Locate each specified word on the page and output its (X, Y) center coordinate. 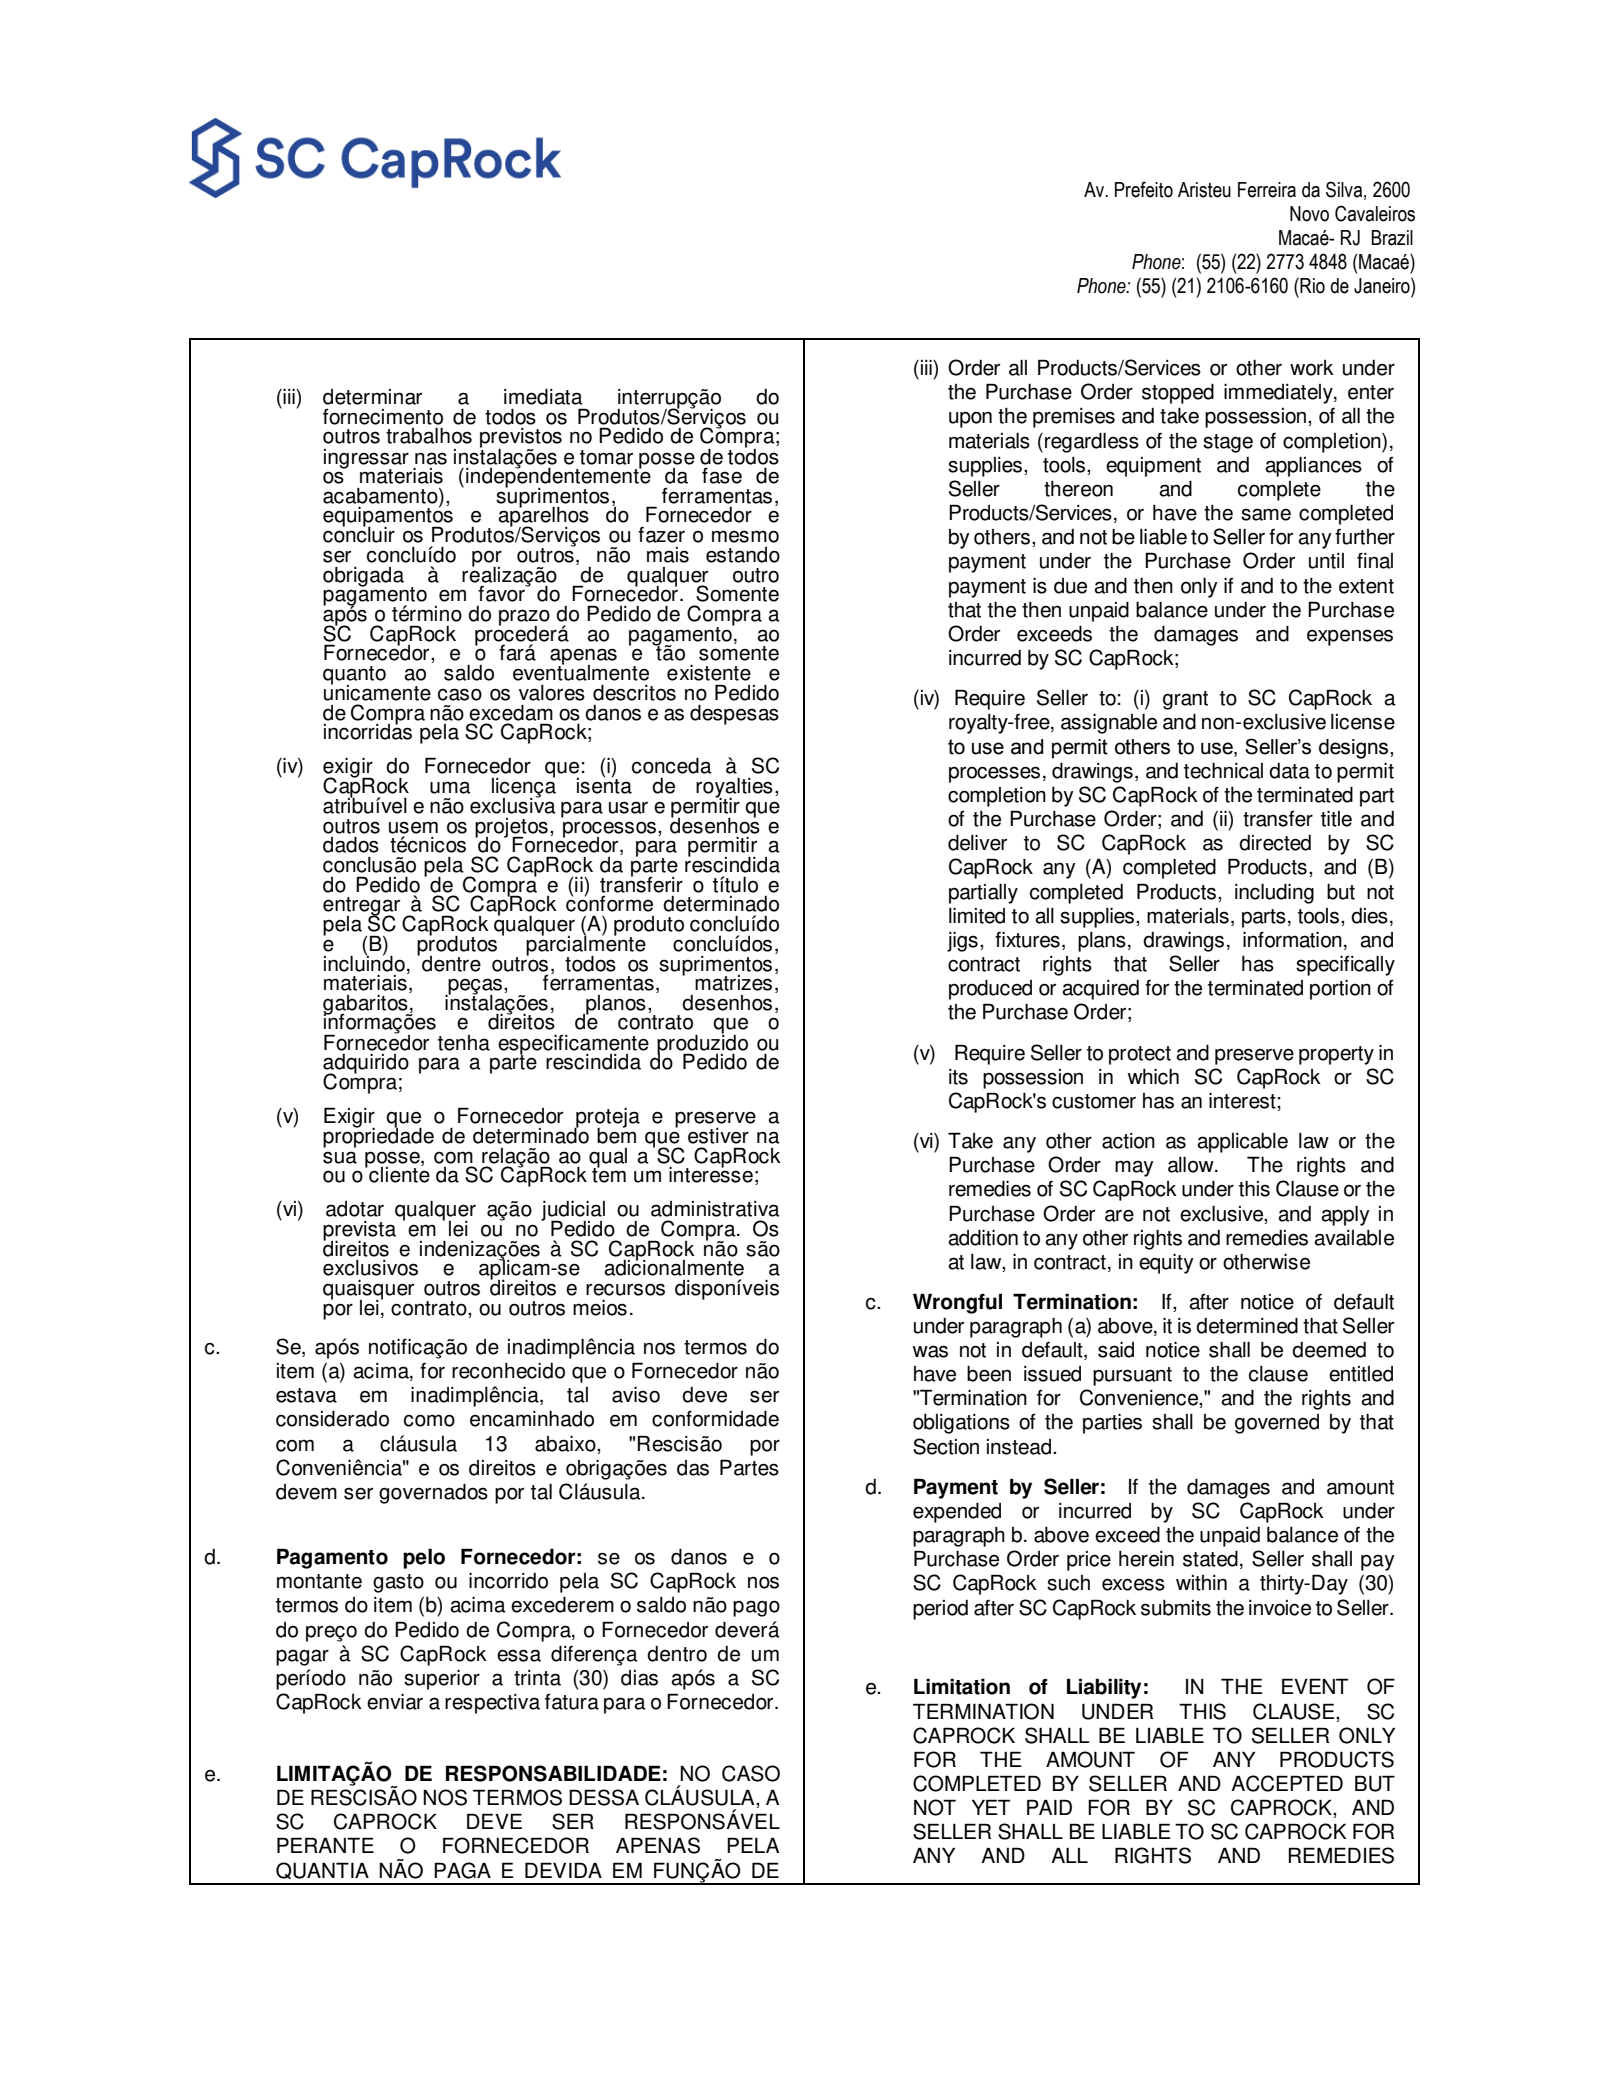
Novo (1309, 214)
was (930, 1351)
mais (668, 555)
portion (1340, 990)
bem (616, 1134)
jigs (962, 942)
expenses (1350, 637)
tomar (606, 457)
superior (442, 1680)
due (1070, 586)
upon (970, 419)
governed (1277, 1424)
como (429, 1420)
